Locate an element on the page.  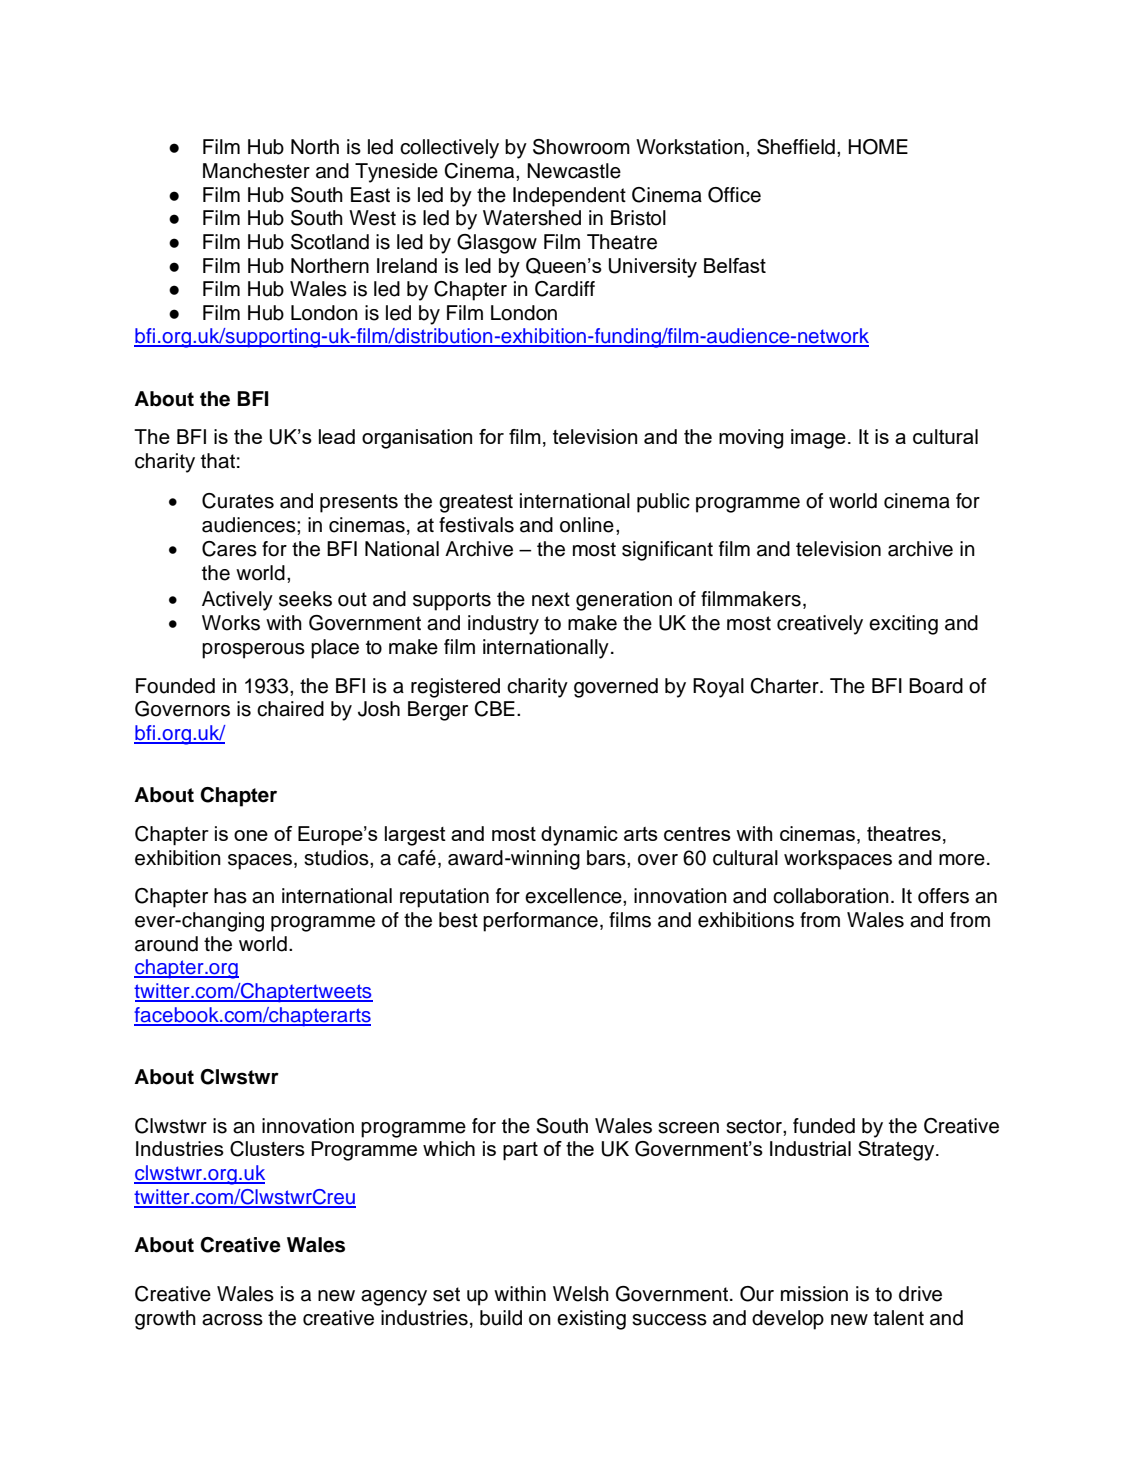
Manchester is located at coordinates (256, 171).
